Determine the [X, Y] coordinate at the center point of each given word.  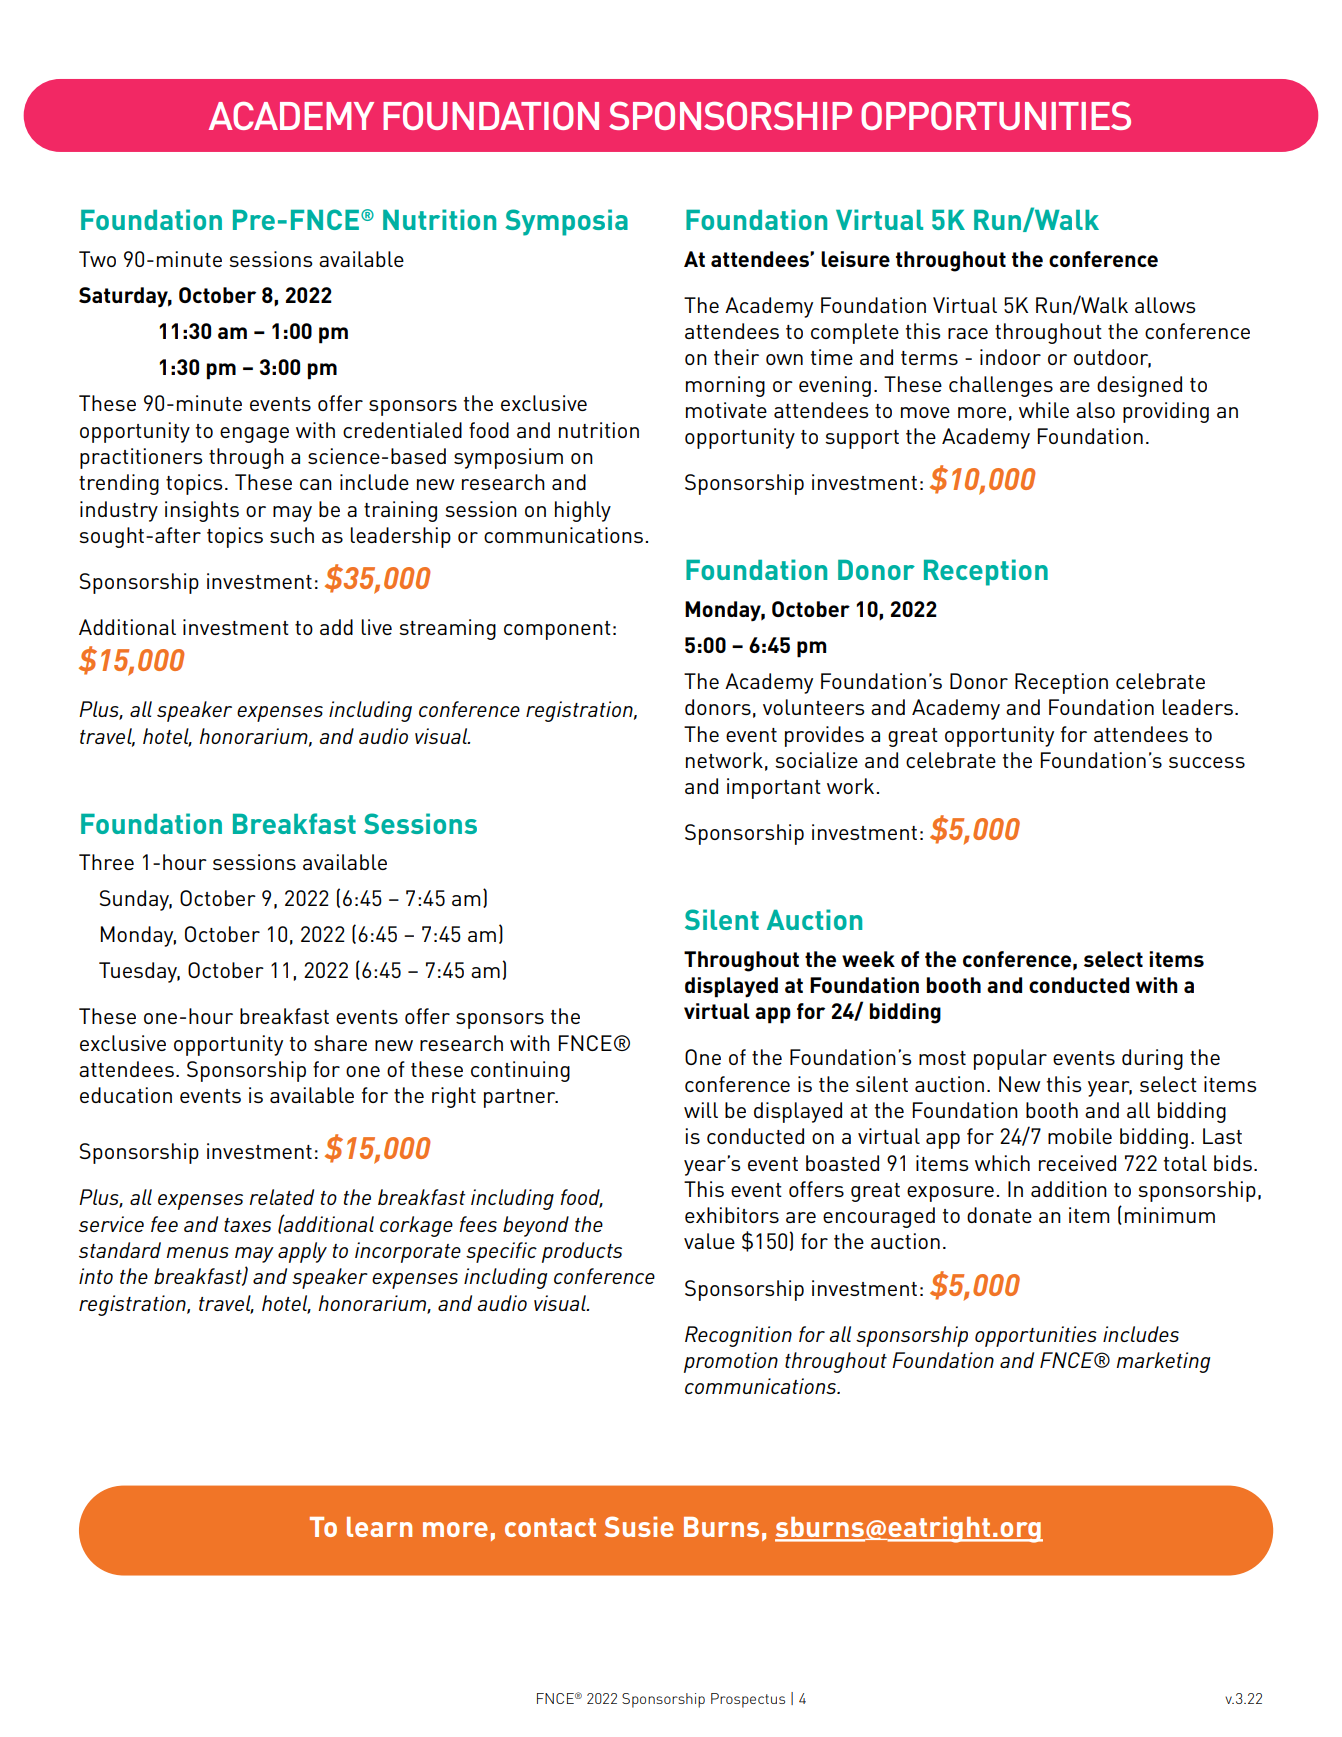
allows [1165, 305]
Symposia [566, 222]
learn [379, 1527]
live [376, 627]
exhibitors [732, 1215]
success [1207, 762]
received [1077, 1163]
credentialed [402, 430]
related [281, 1197]
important [774, 788]
